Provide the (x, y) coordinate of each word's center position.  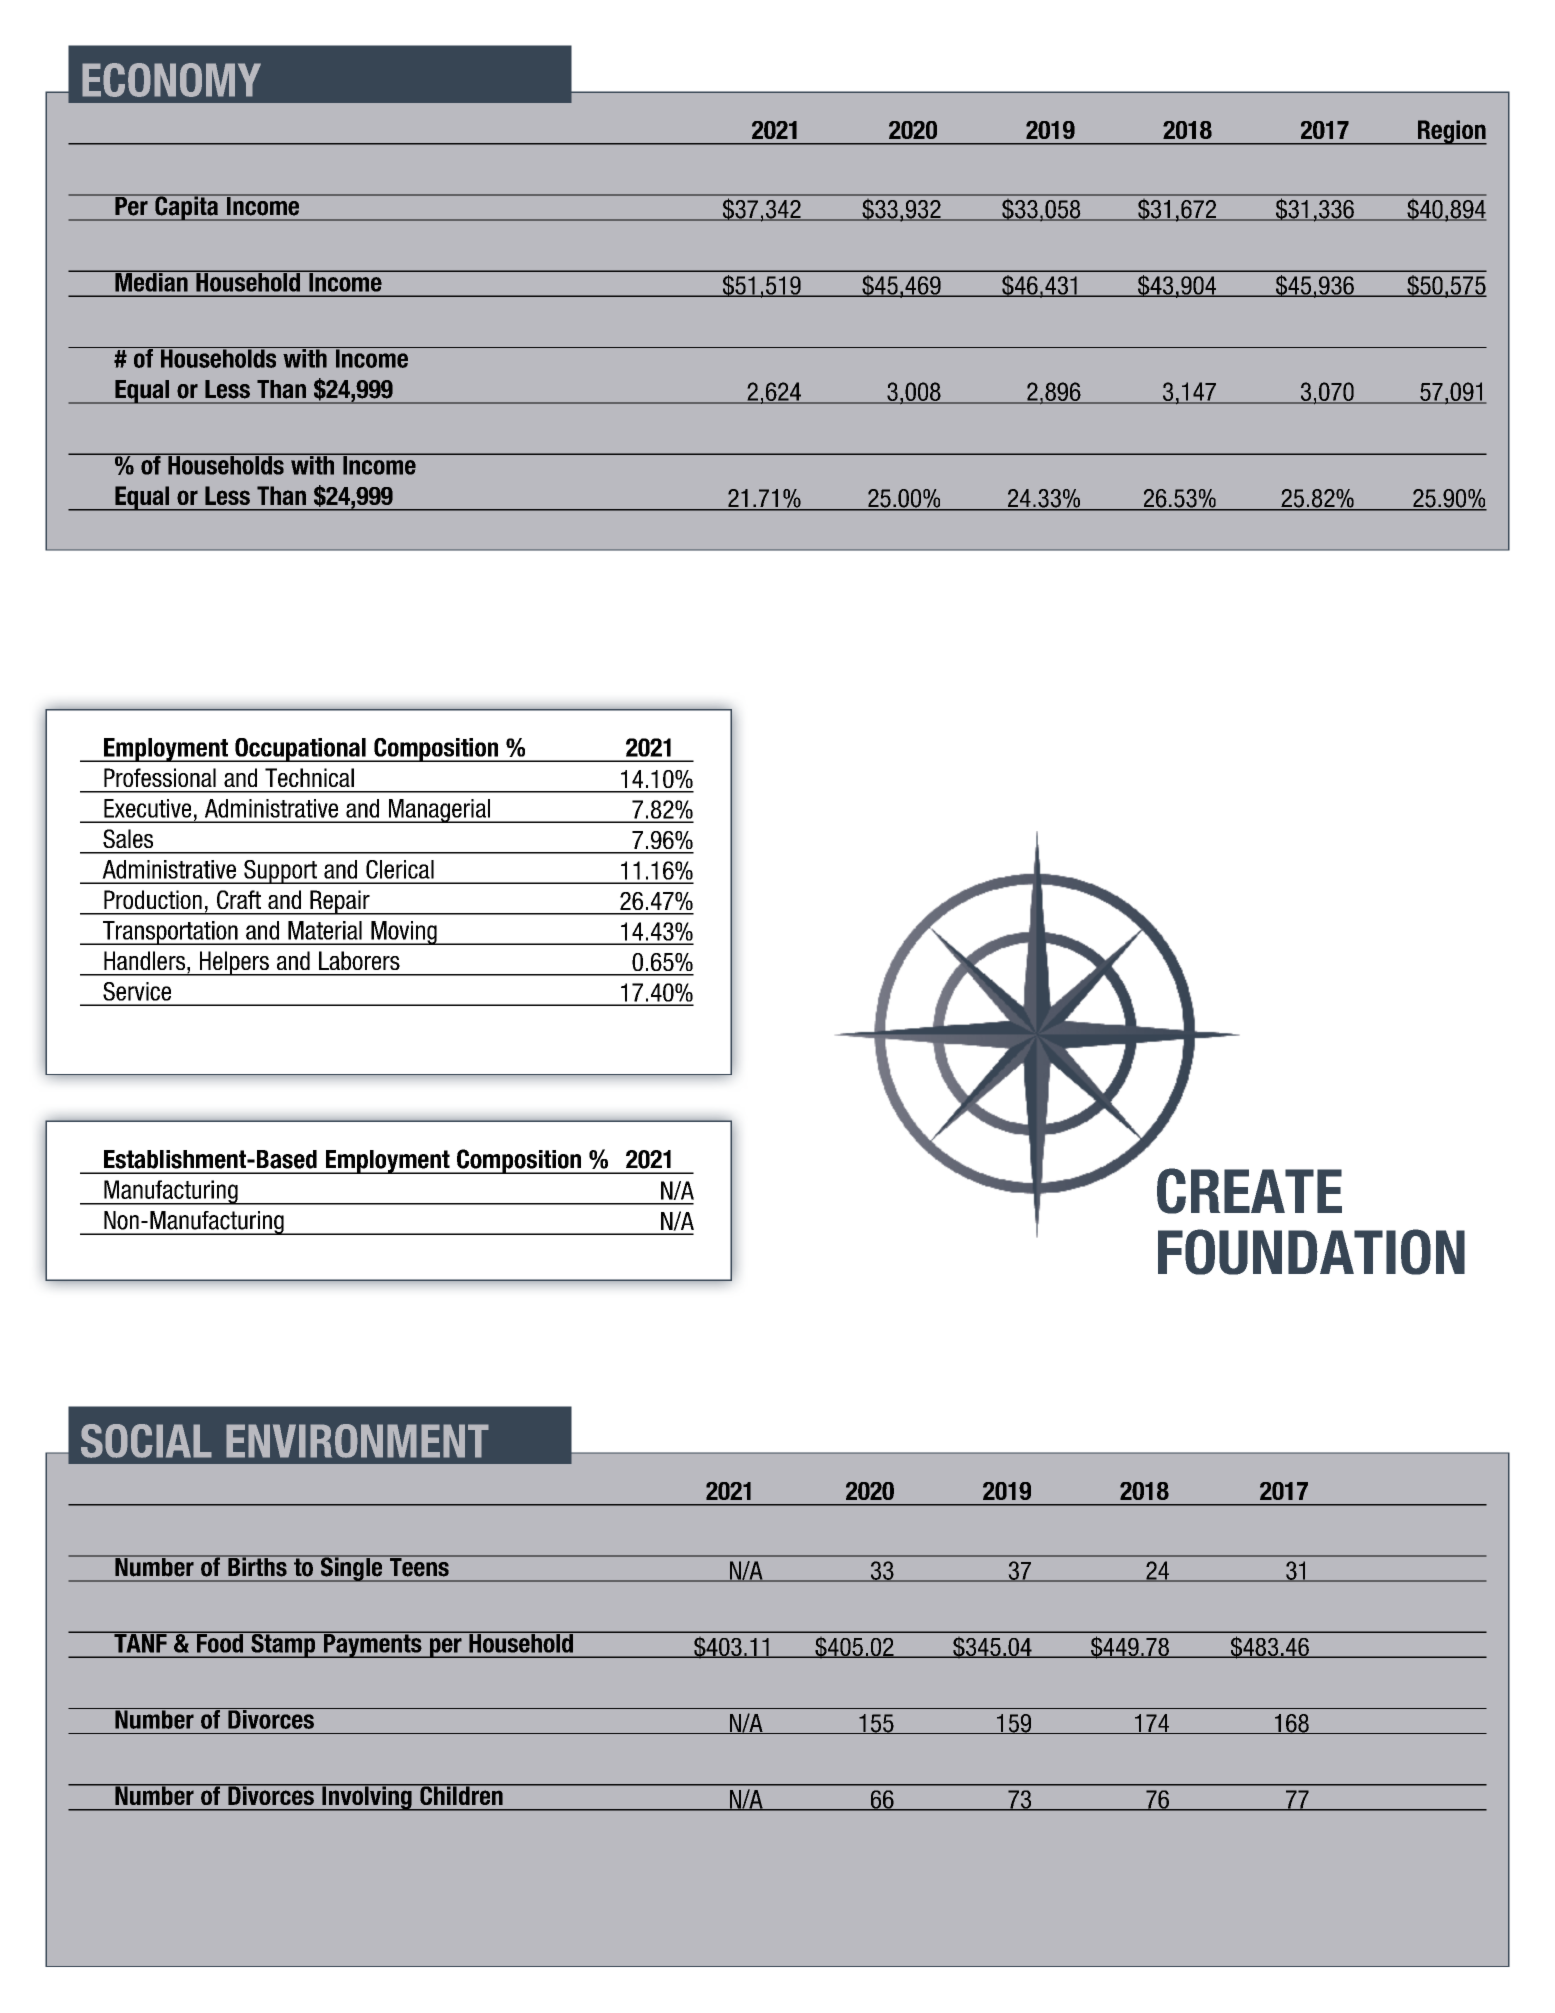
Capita (186, 207)
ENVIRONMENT (357, 1441)
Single (351, 1568)
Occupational (300, 750)
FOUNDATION (1311, 1252)
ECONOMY (171, 80)
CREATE (1249, 1191)
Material (325, 930)
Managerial (439, 811)
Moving (404, 933)
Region (1451, 132)
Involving (367, 1797)
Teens (419, 1566)
